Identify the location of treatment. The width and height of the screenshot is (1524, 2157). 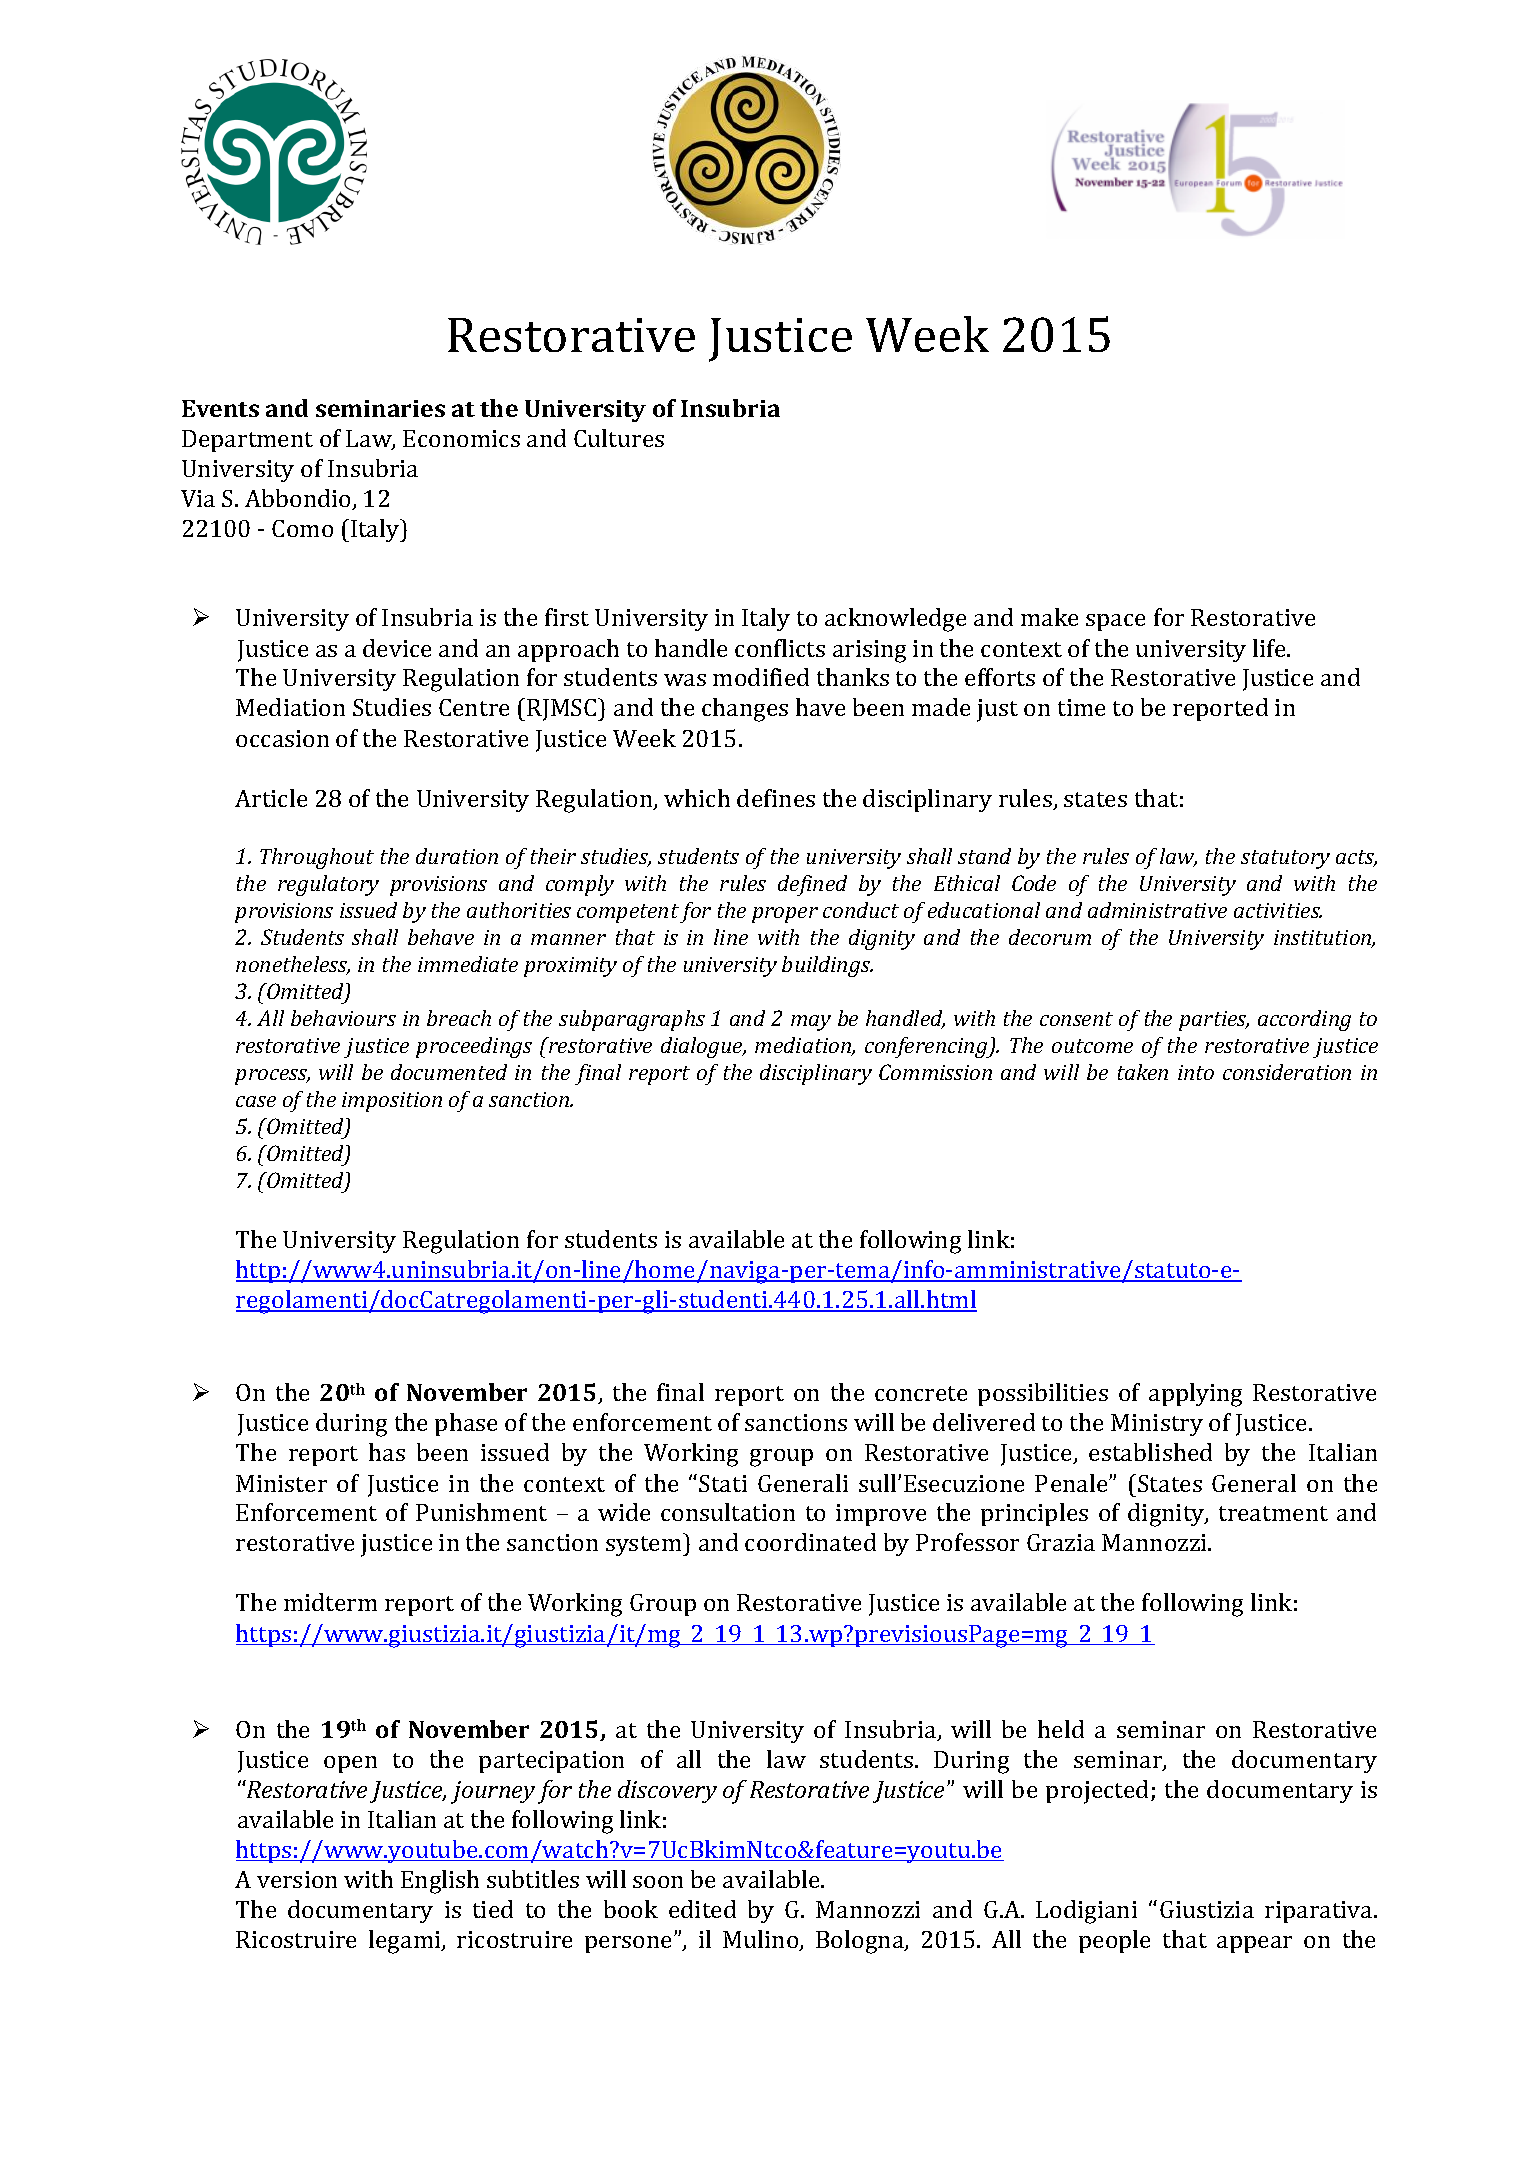
(1273, 1513).
